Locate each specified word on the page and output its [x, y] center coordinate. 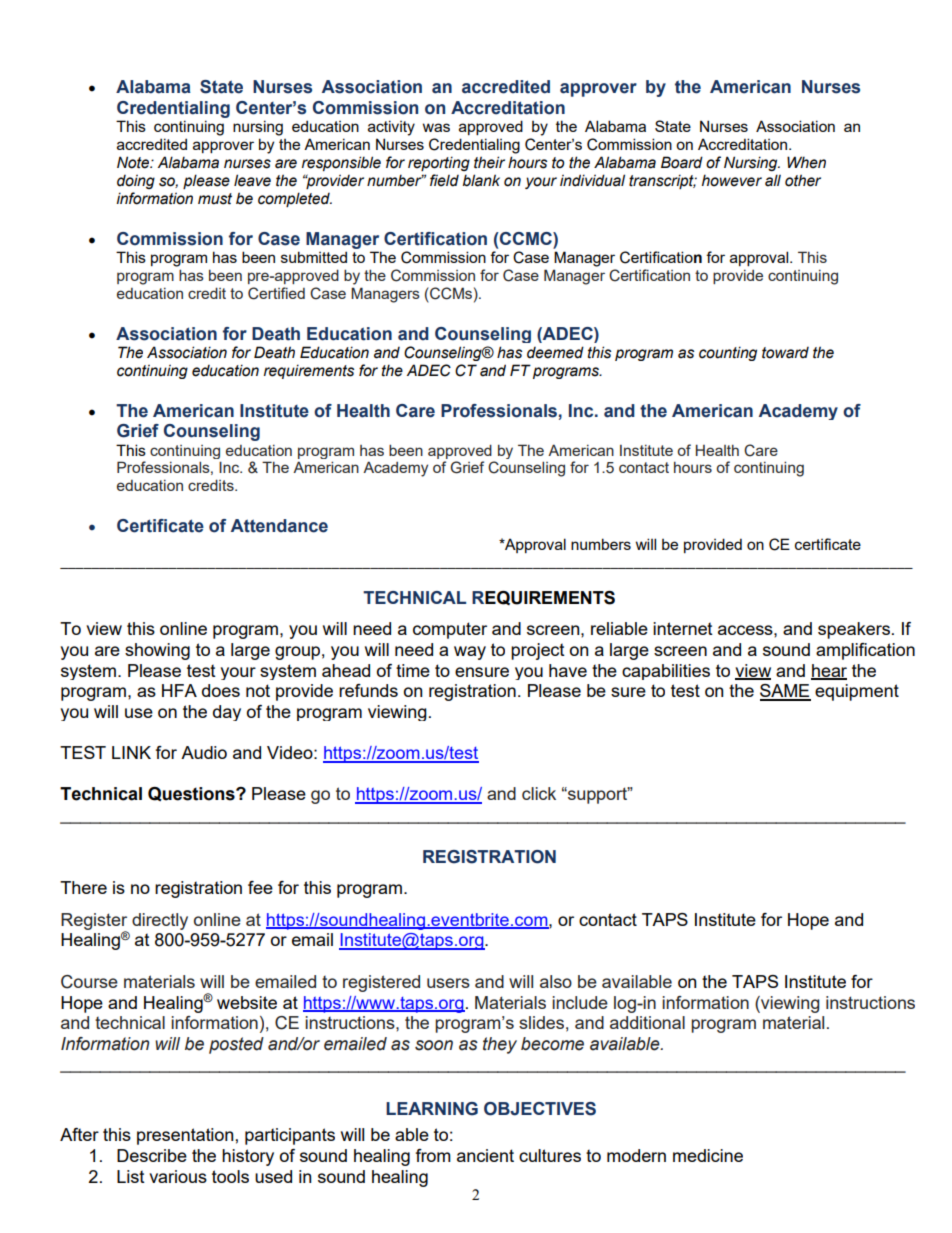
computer [450, 630]
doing [136, 181]
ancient [485, 1155]
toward [785, 353]
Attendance [279, 526]
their [489, 162]
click [539, 793]
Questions [192, 794]
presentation [185, 1136]
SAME [785, 692]
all [773, 180]
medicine [708, 1155]
